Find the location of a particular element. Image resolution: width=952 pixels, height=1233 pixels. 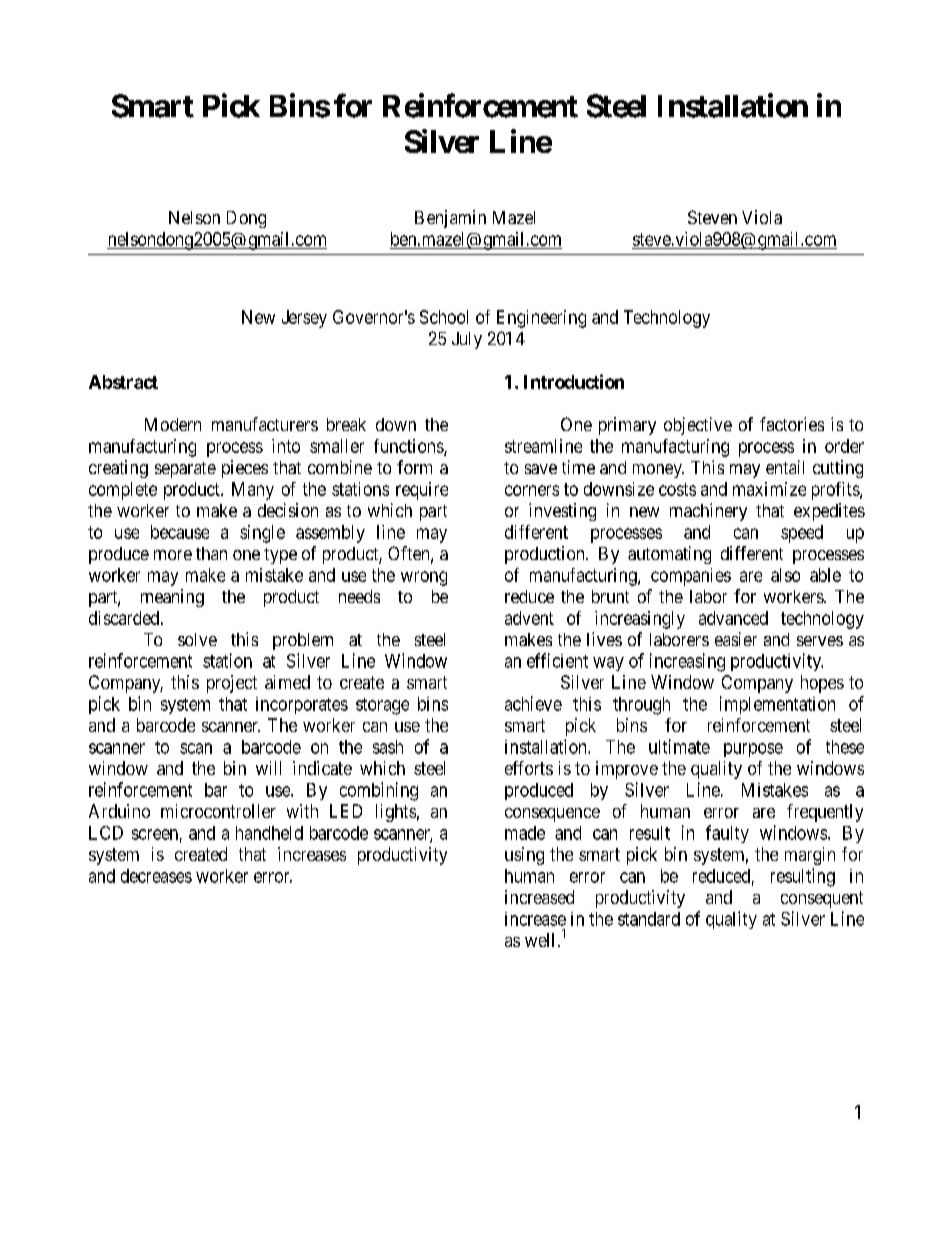

July is located at coordinates (467, 340).
